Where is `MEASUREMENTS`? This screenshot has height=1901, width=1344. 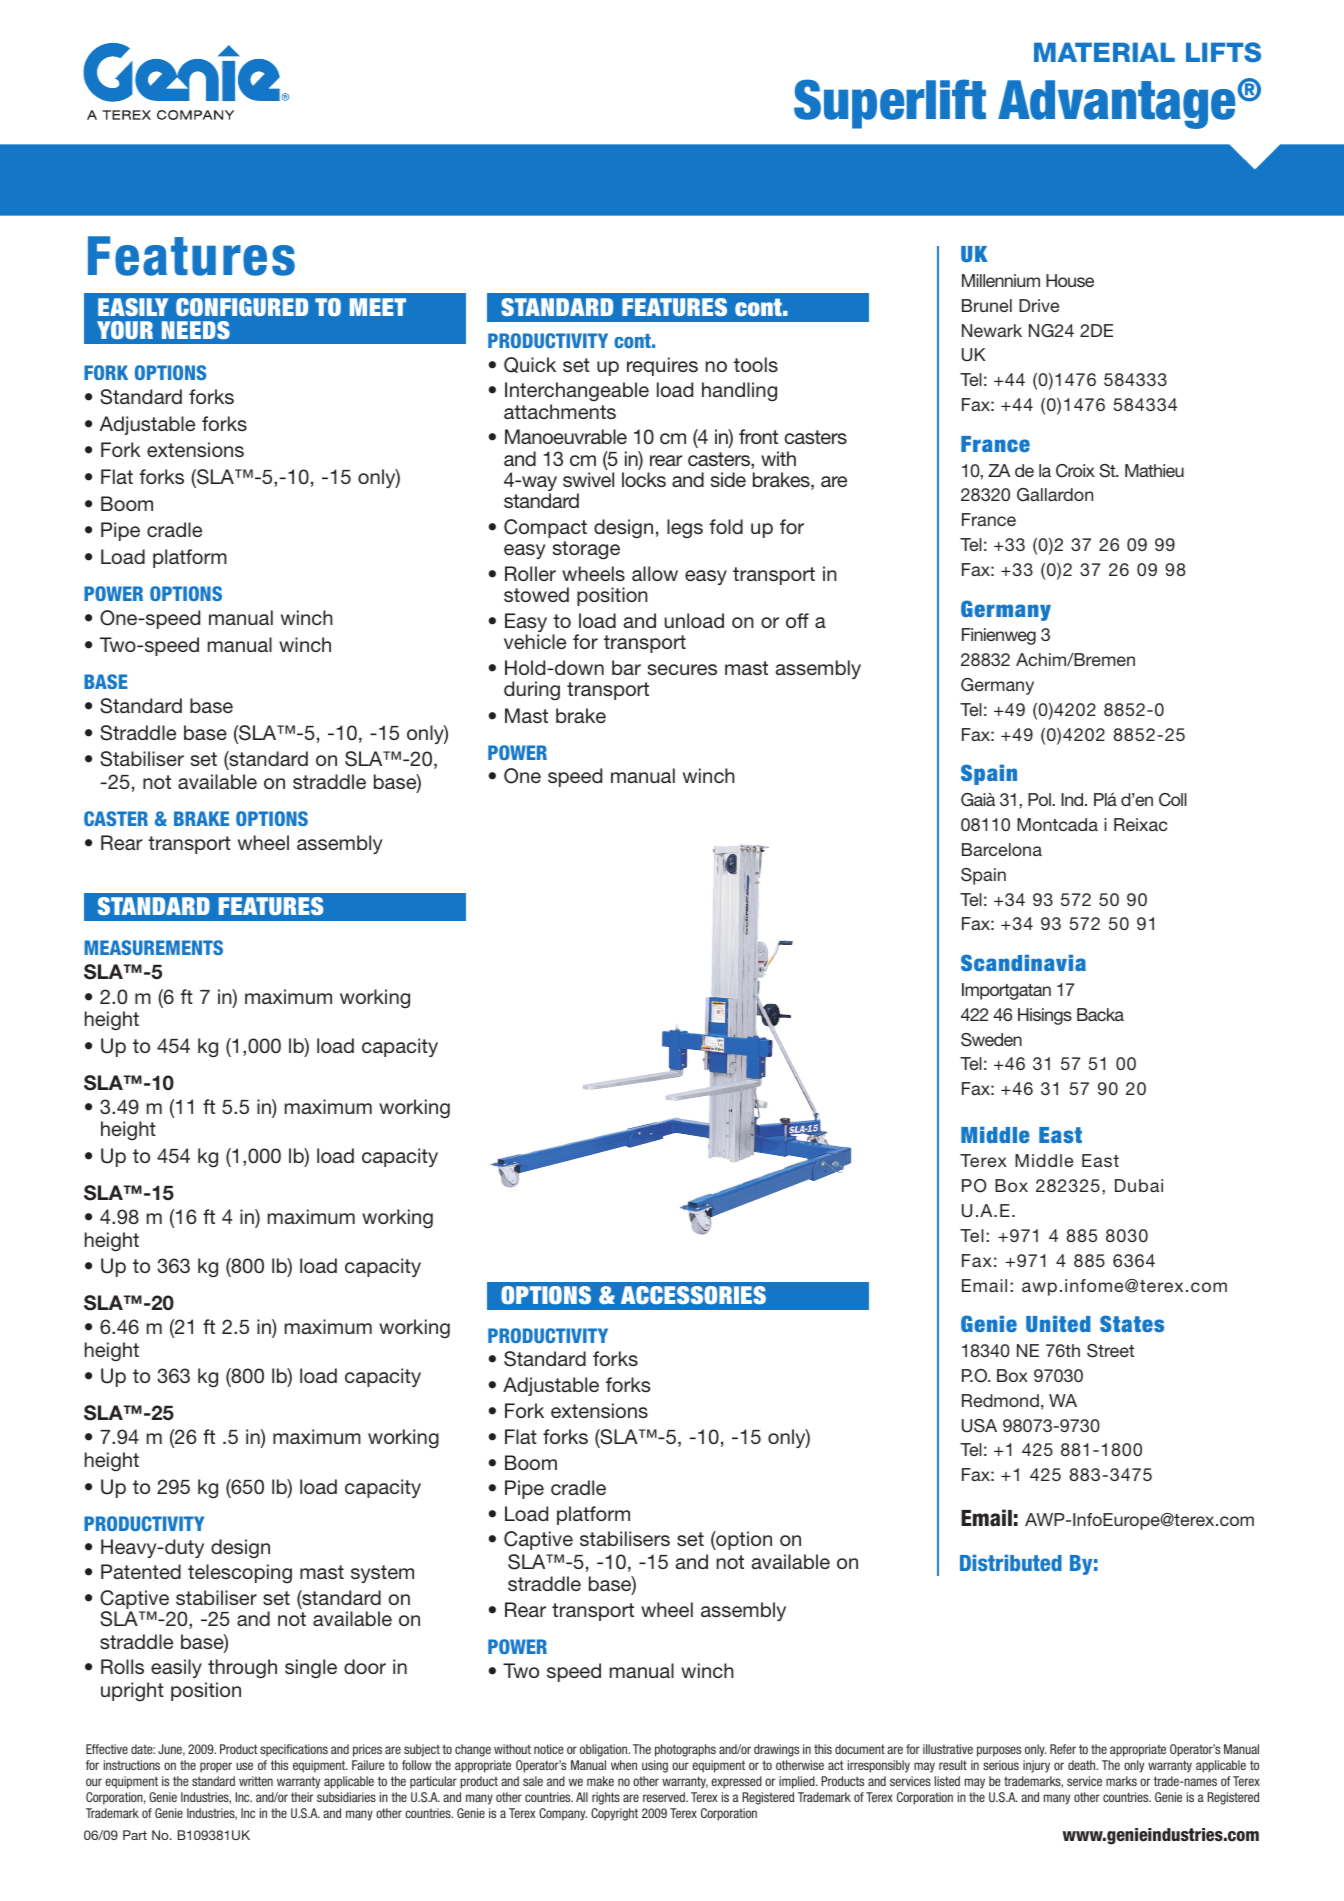 MEASUREMENTS is located at coordinates (153, 947).
